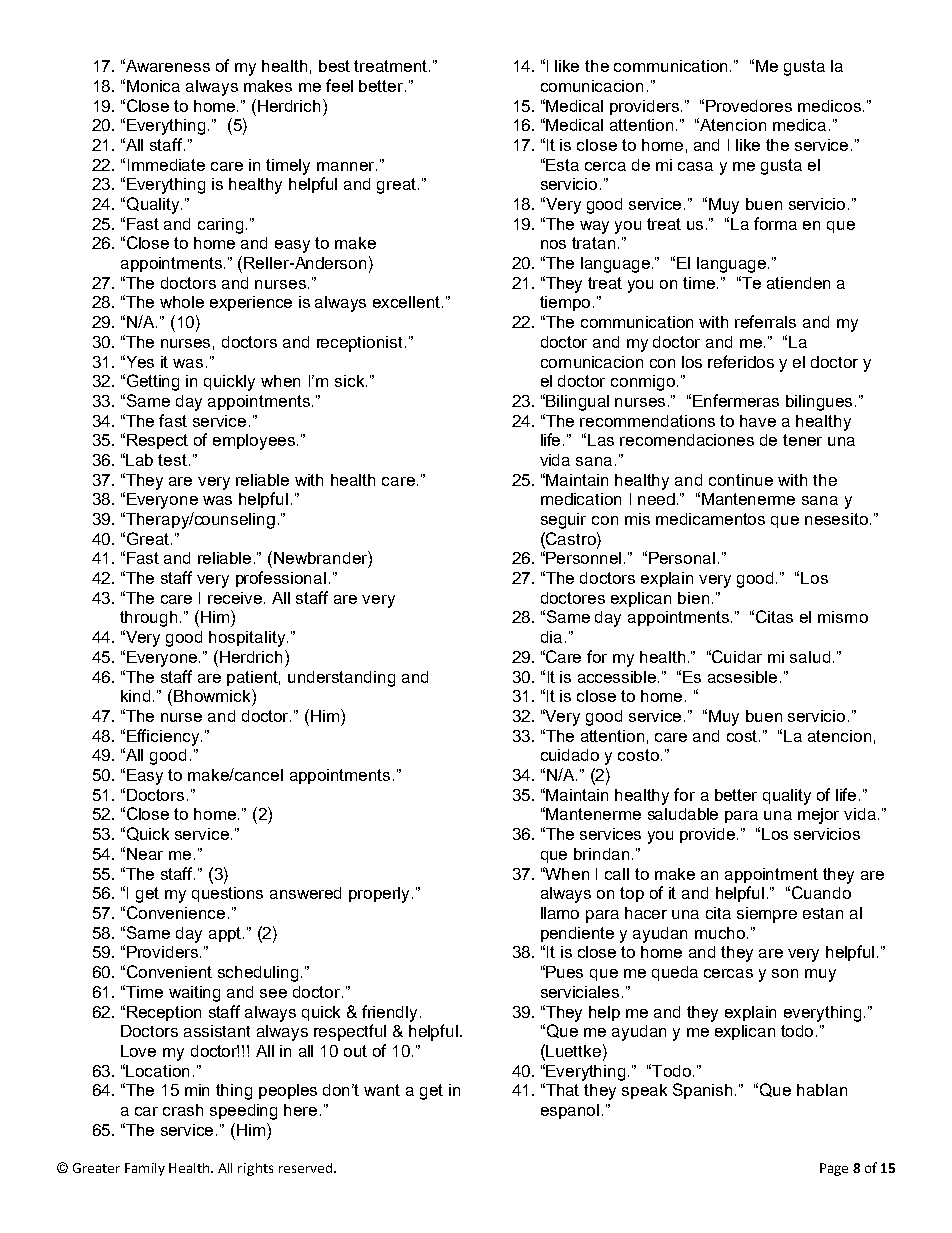 The image size is (952, 1233). Describe the element at coordinates (695, 166) in the screenshot. I see `casa` at that location.
